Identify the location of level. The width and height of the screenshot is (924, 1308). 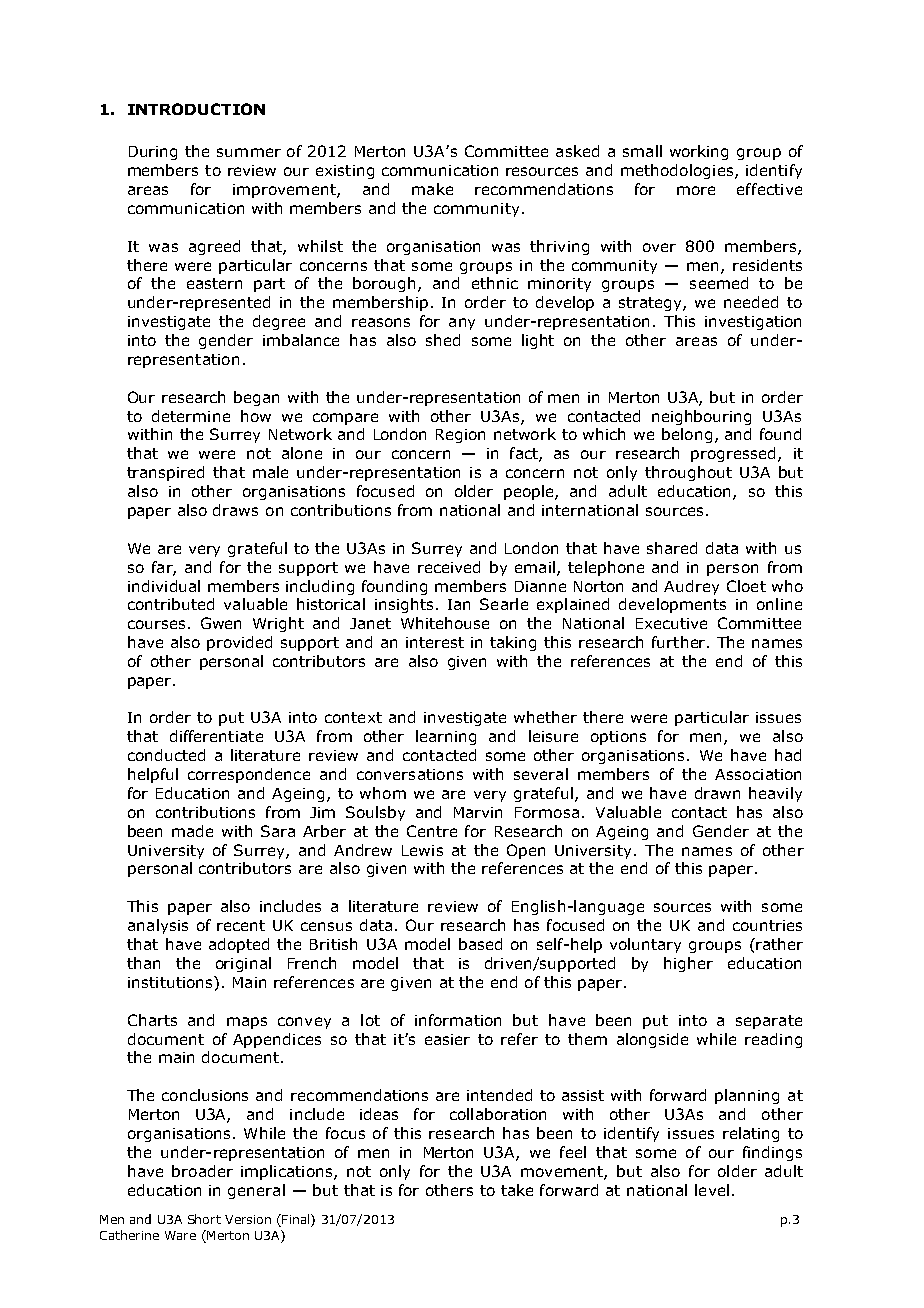
(712, 1190).
